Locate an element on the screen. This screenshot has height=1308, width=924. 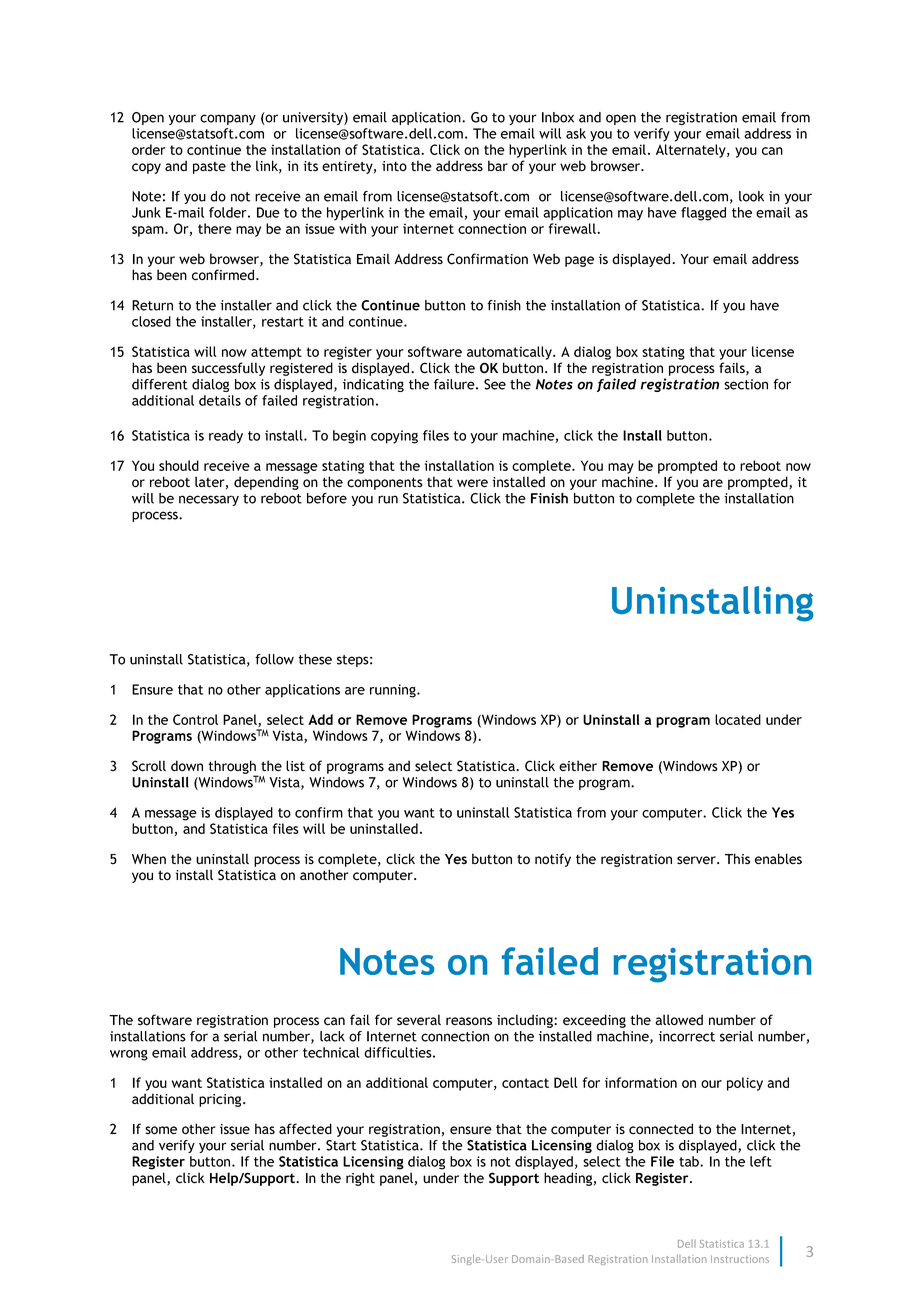
section is located at coordinates (746, 384).
